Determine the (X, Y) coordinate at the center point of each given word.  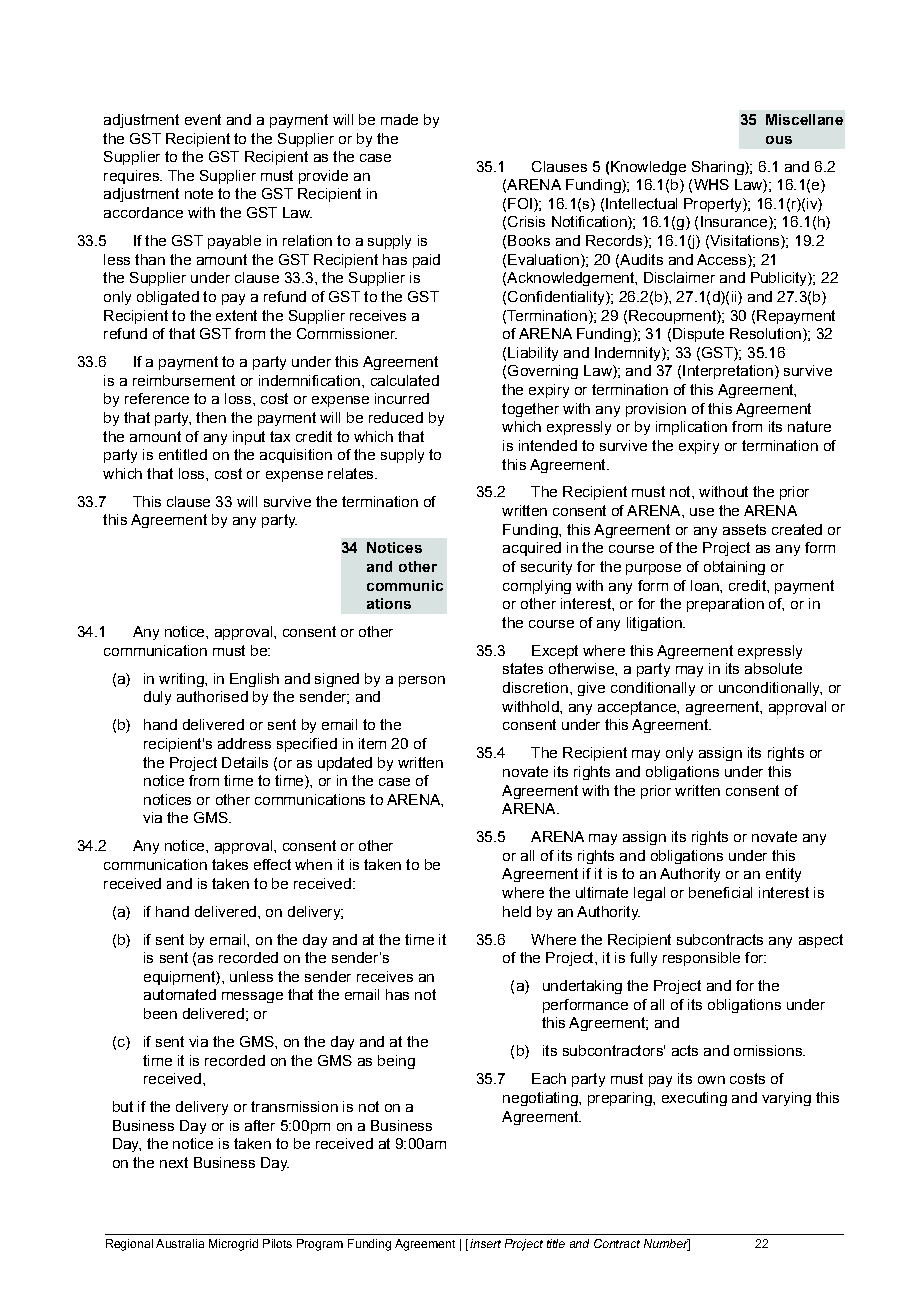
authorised (212, 696)
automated (180, 994)
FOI (520, 203)
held (517, 911)
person (422, 681)
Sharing (719, 168)
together (530, 410)
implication (691, 428)
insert (485, 1243)
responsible (701, 959)
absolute (773, 668)
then (211, 417)
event (203, 119)
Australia (180, 1243)
